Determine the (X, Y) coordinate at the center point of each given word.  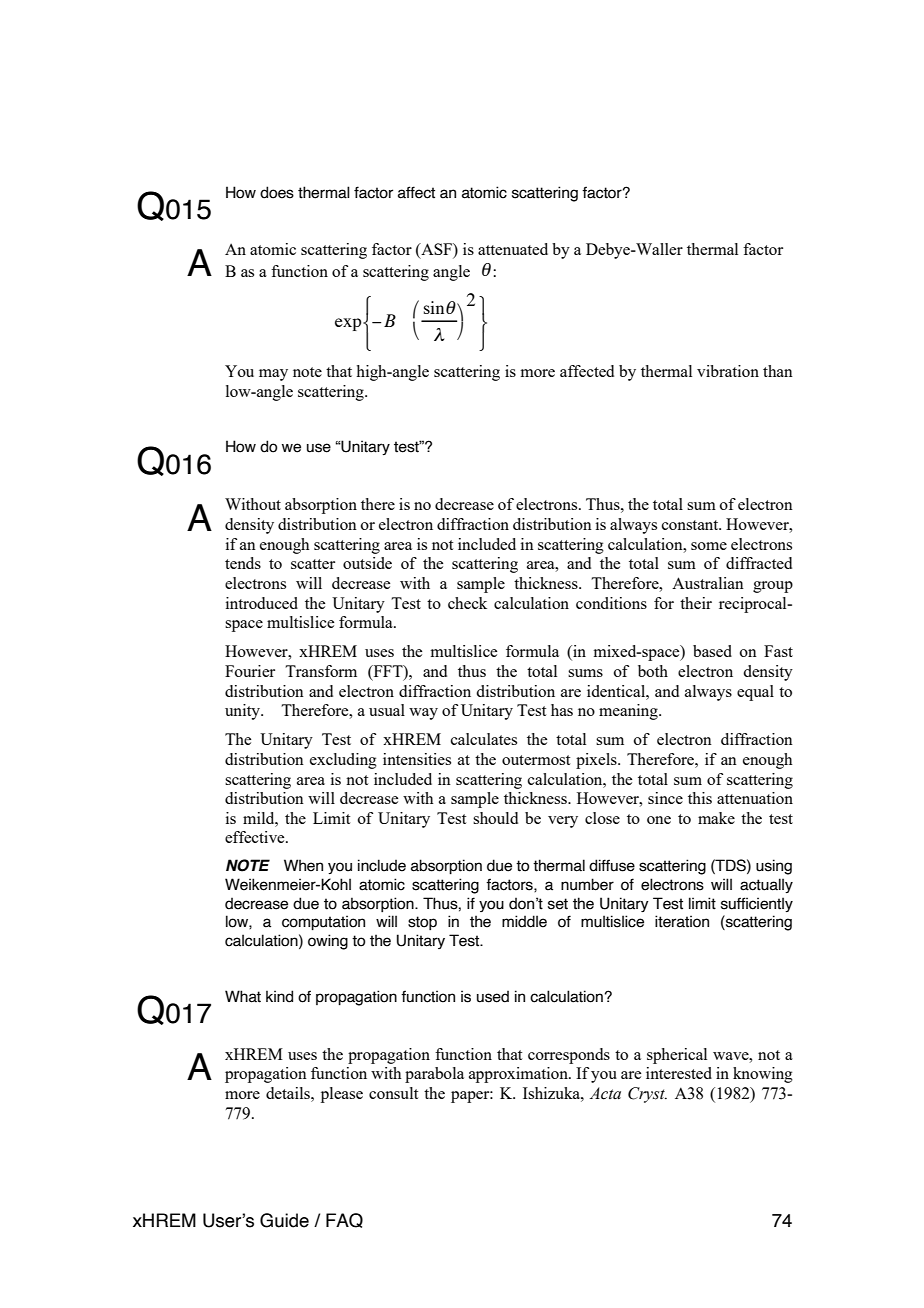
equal (755, 693)
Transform (321, 671)
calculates (484, 739)
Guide (284, 1220)
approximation (519, 1075)
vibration (728, 371)
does (277, 192)
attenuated (513, 249)
